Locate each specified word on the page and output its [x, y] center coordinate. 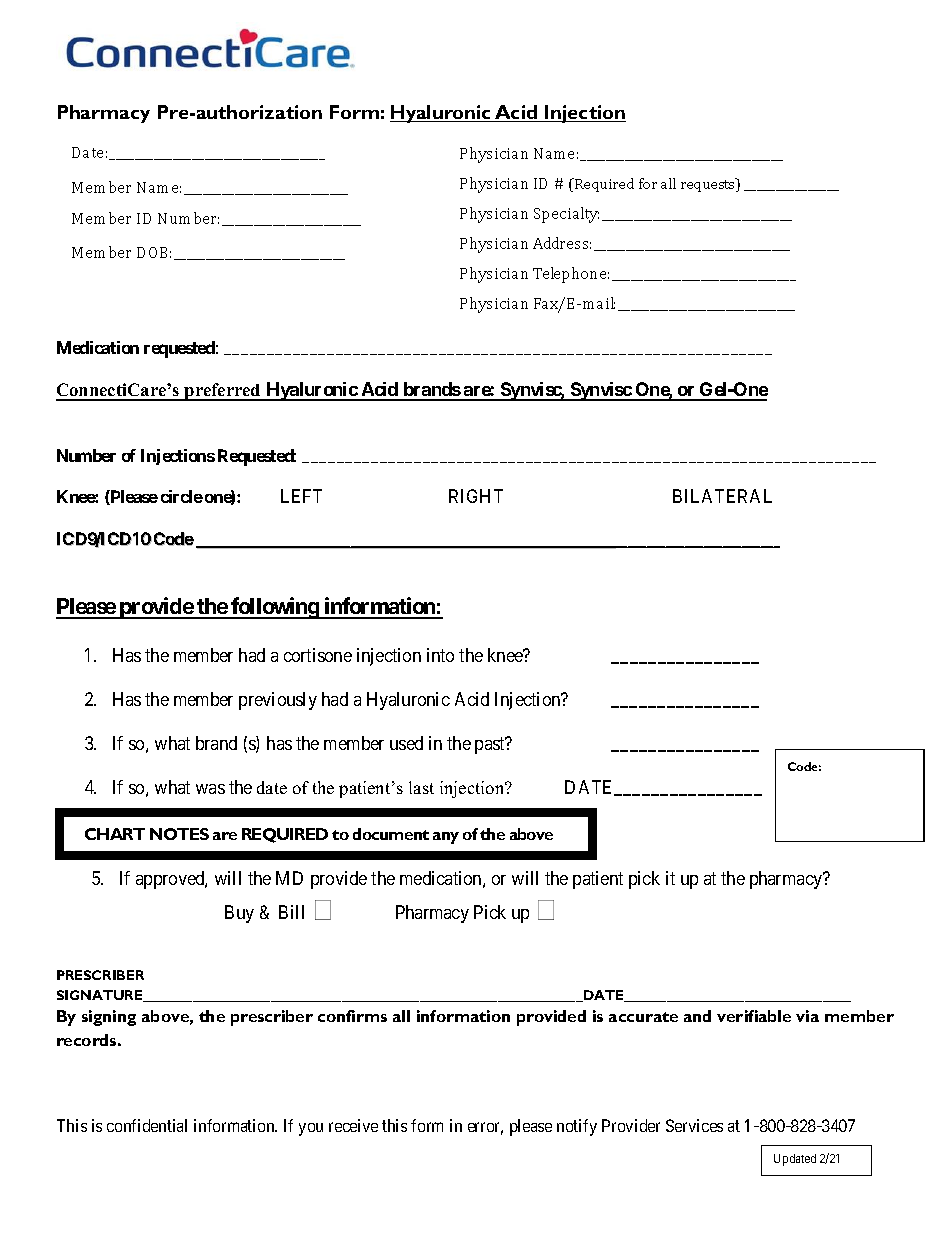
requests [709, 185]
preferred [223, 392]
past [491, 745]
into [440, 655]
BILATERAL [722, 496]
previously [278, 701]
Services [694, 1125]
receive [353, 1125]
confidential [147, 1125]
